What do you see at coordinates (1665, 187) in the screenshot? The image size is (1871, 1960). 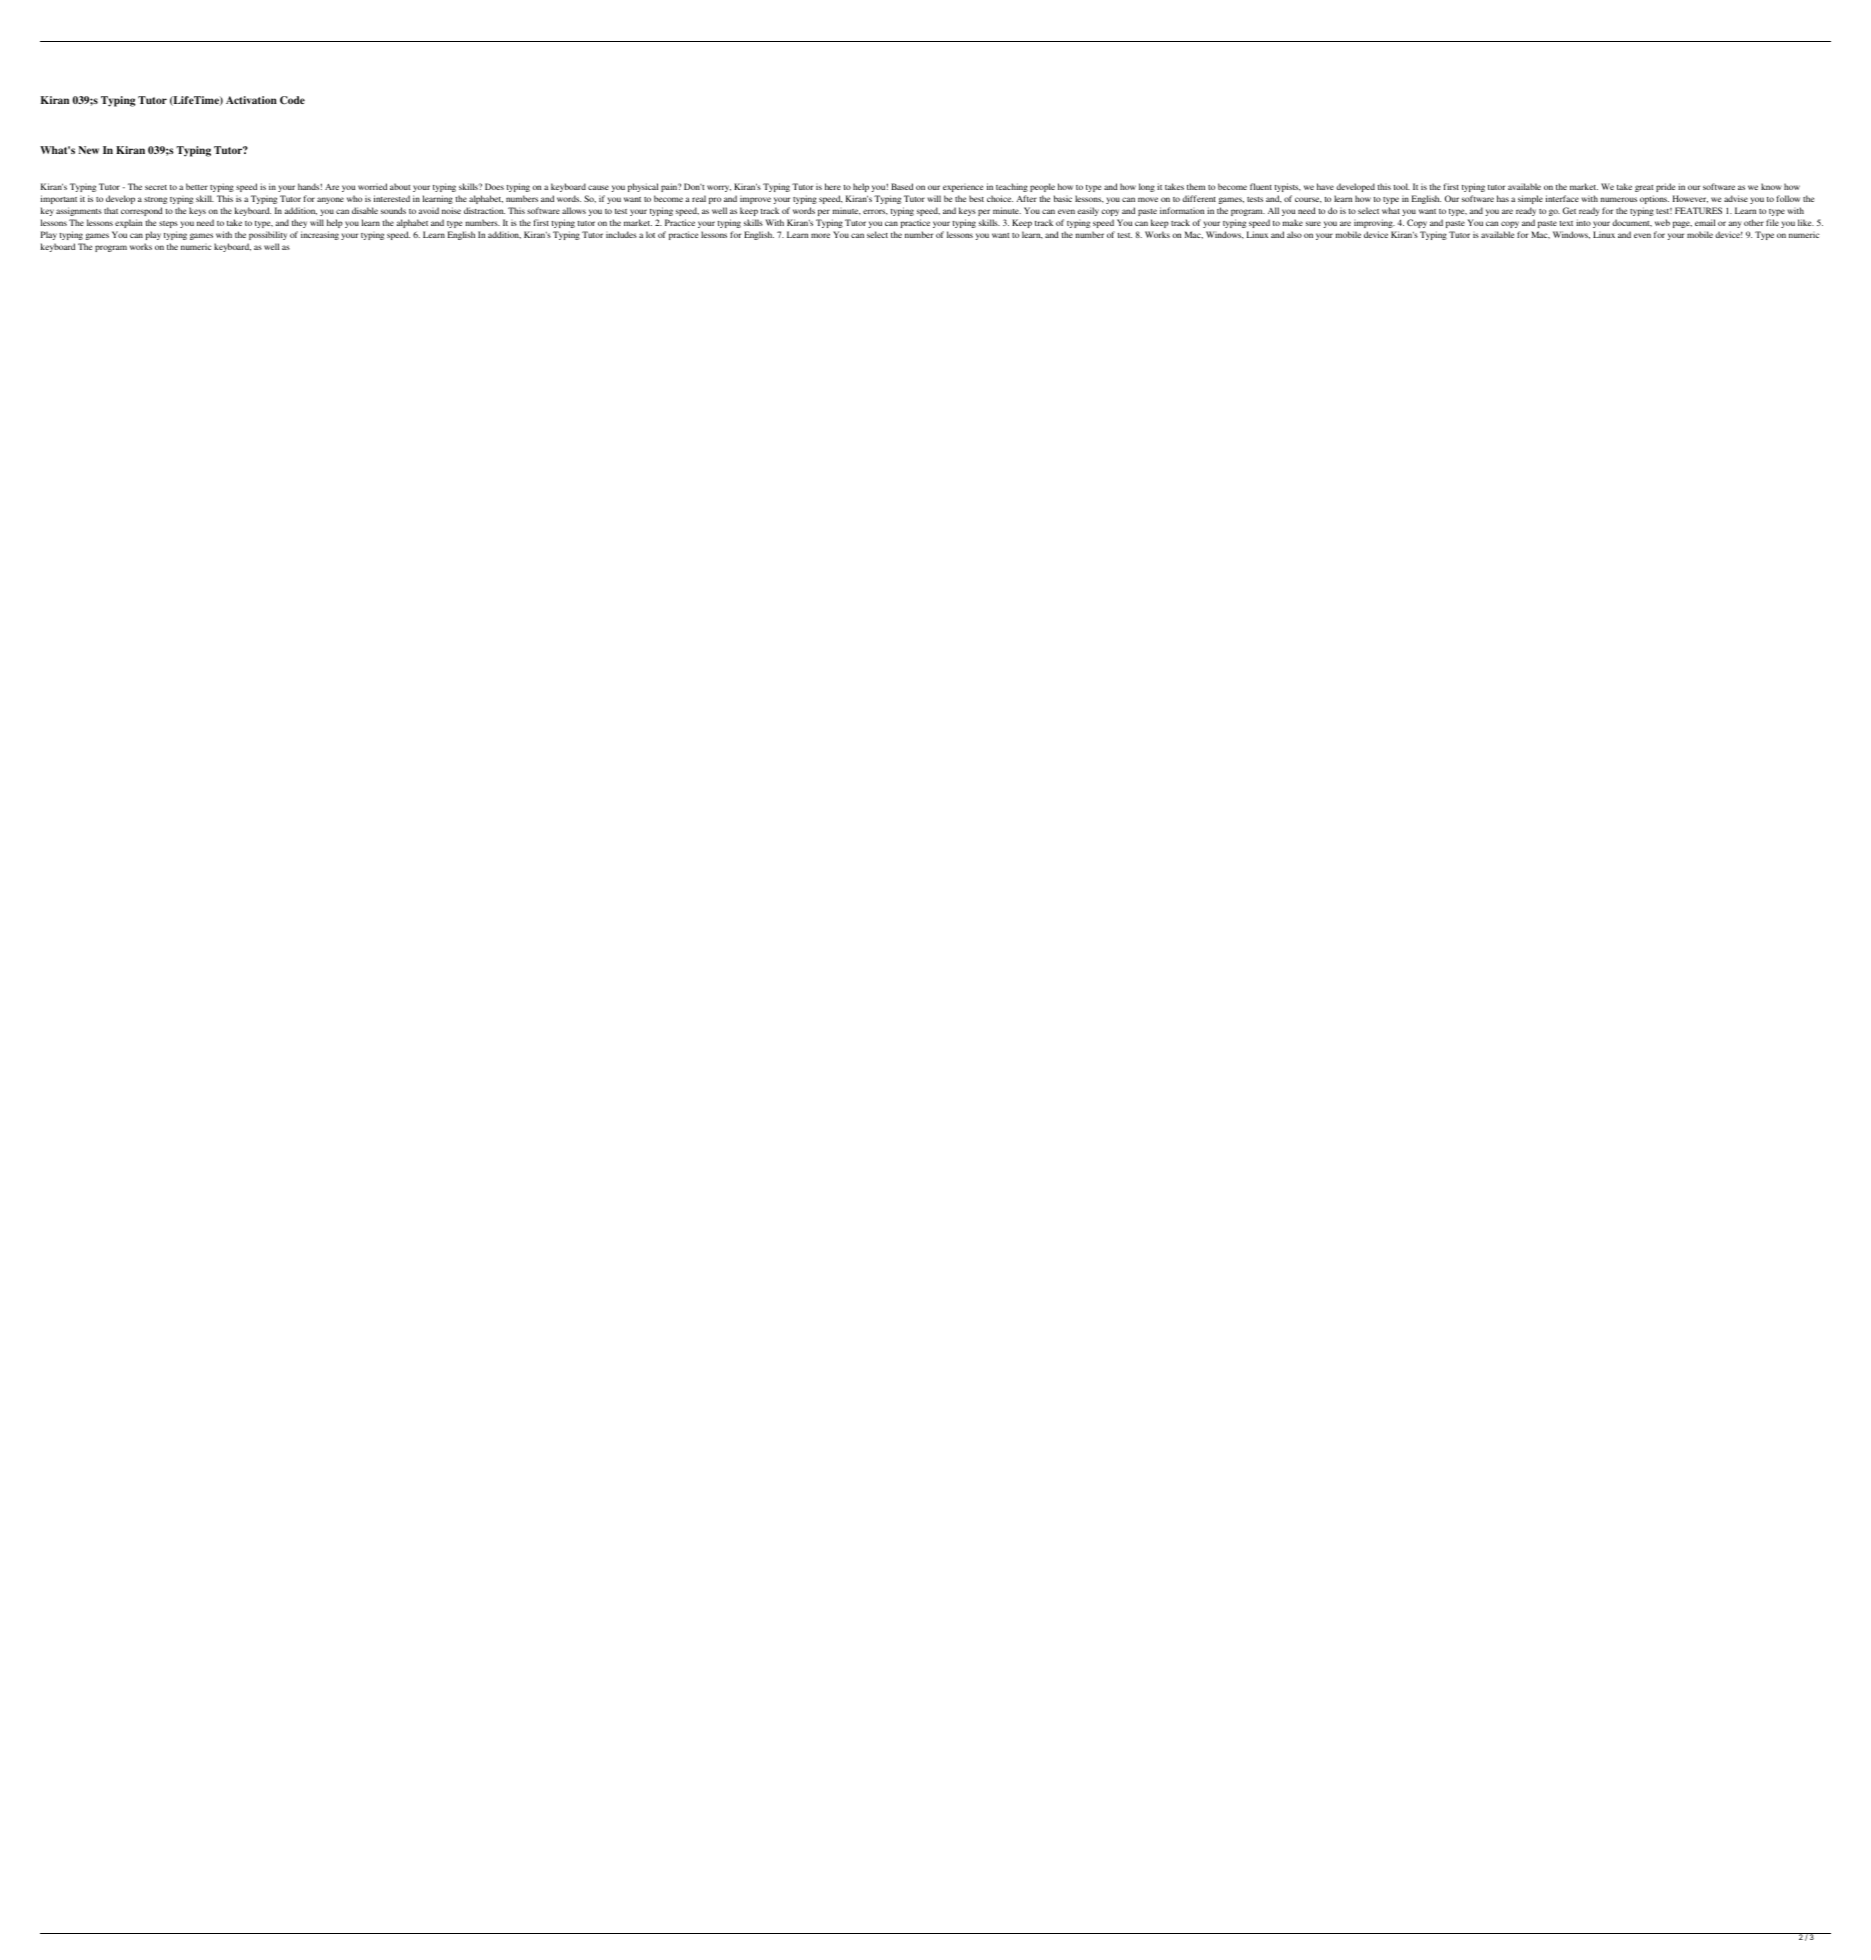 I see `pride` at bounding box center [1665, 187].
